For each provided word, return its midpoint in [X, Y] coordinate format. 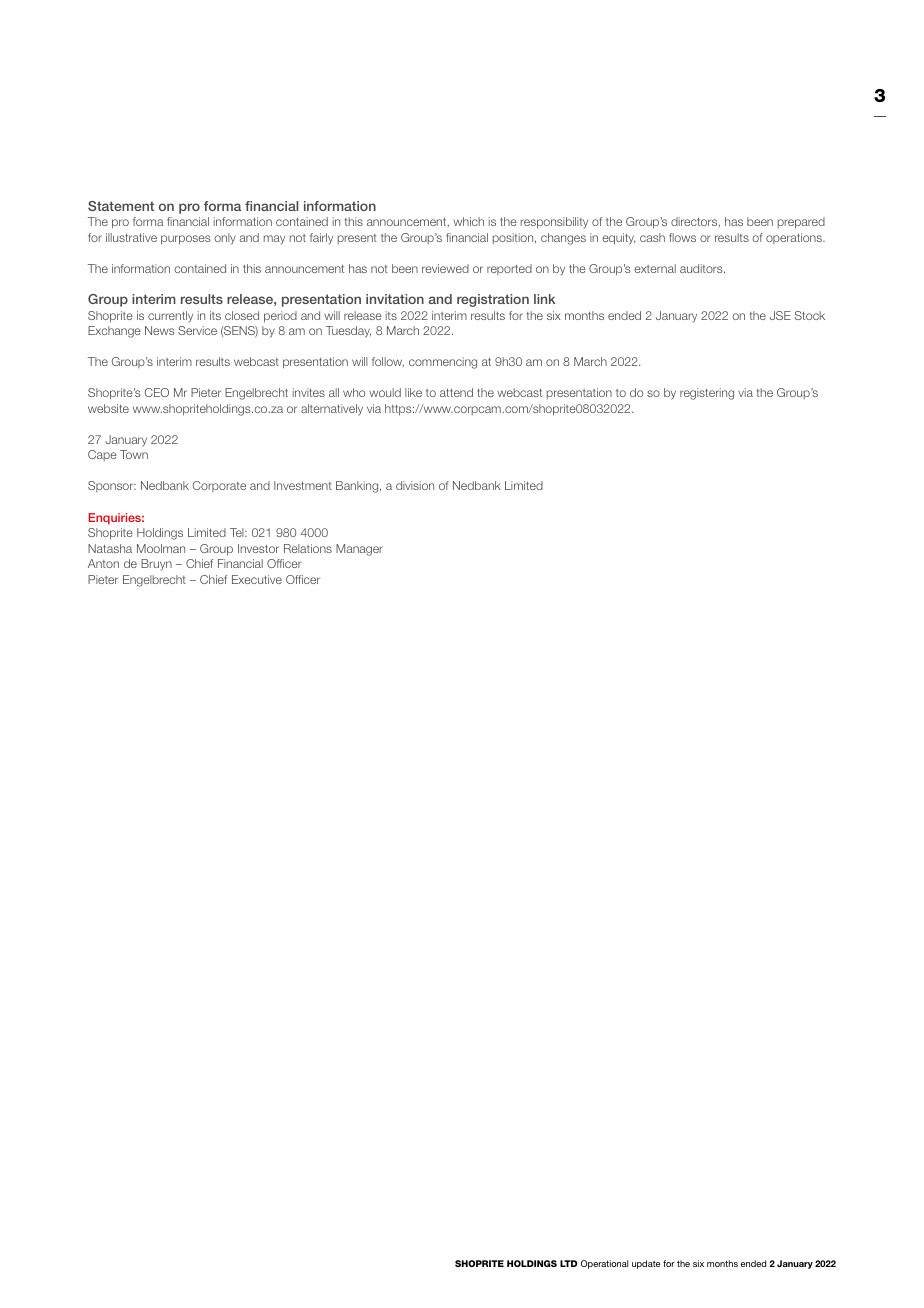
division [415, 485]
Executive [257, 579]
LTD [568, 1263]
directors [695, 222]
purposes [185, 240]
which [468, 221]
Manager [359, 550]
